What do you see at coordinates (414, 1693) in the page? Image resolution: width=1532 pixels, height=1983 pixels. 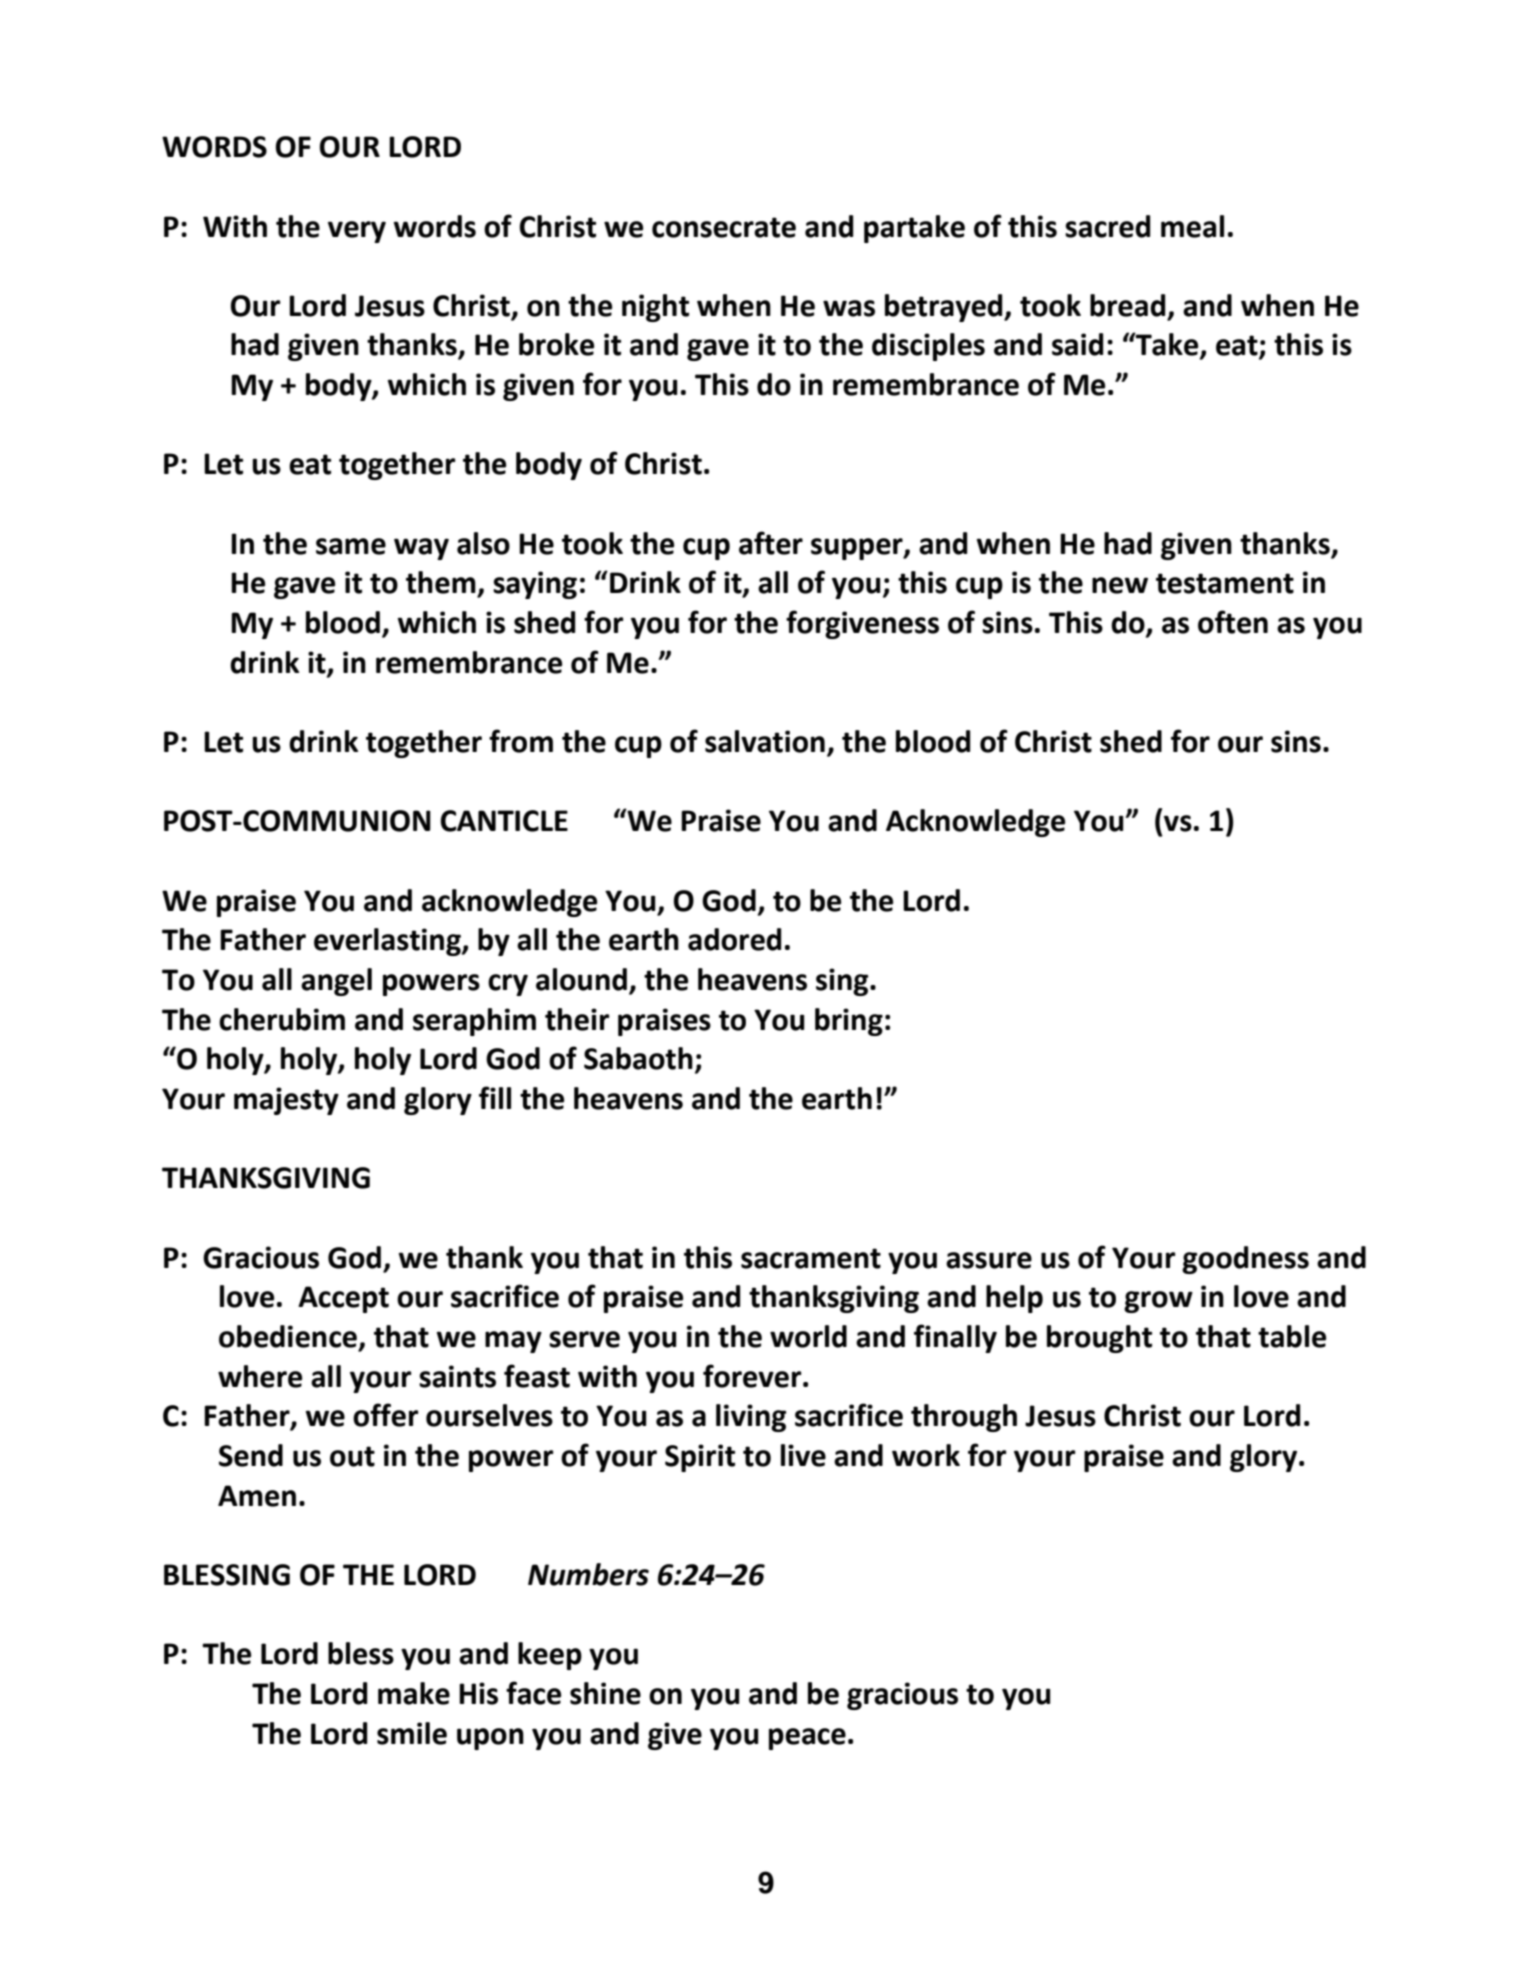 I see `make` at bounding box center [414, 1693].
